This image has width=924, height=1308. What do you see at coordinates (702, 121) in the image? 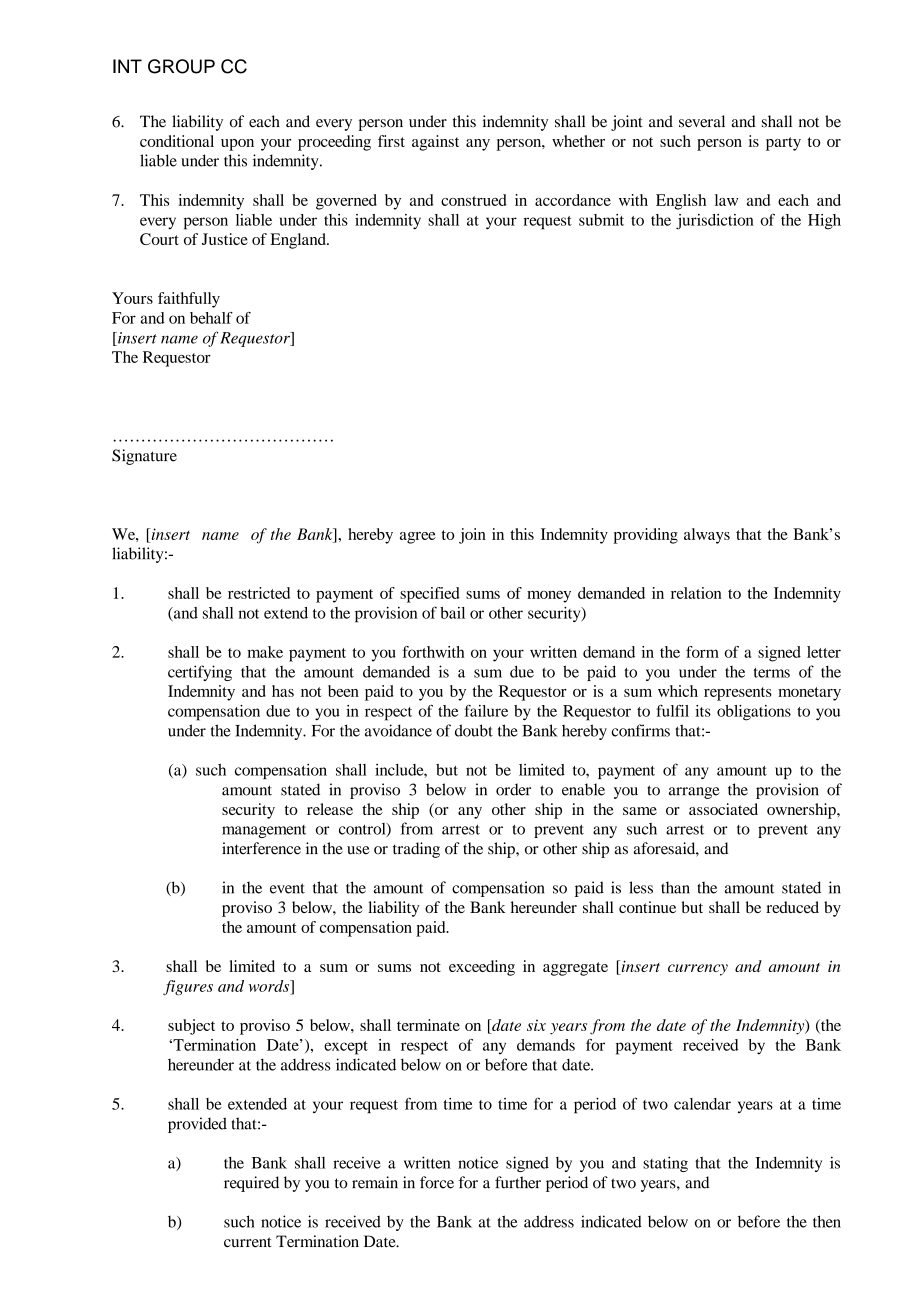
I see `several` at bounding box center [702, 121].
